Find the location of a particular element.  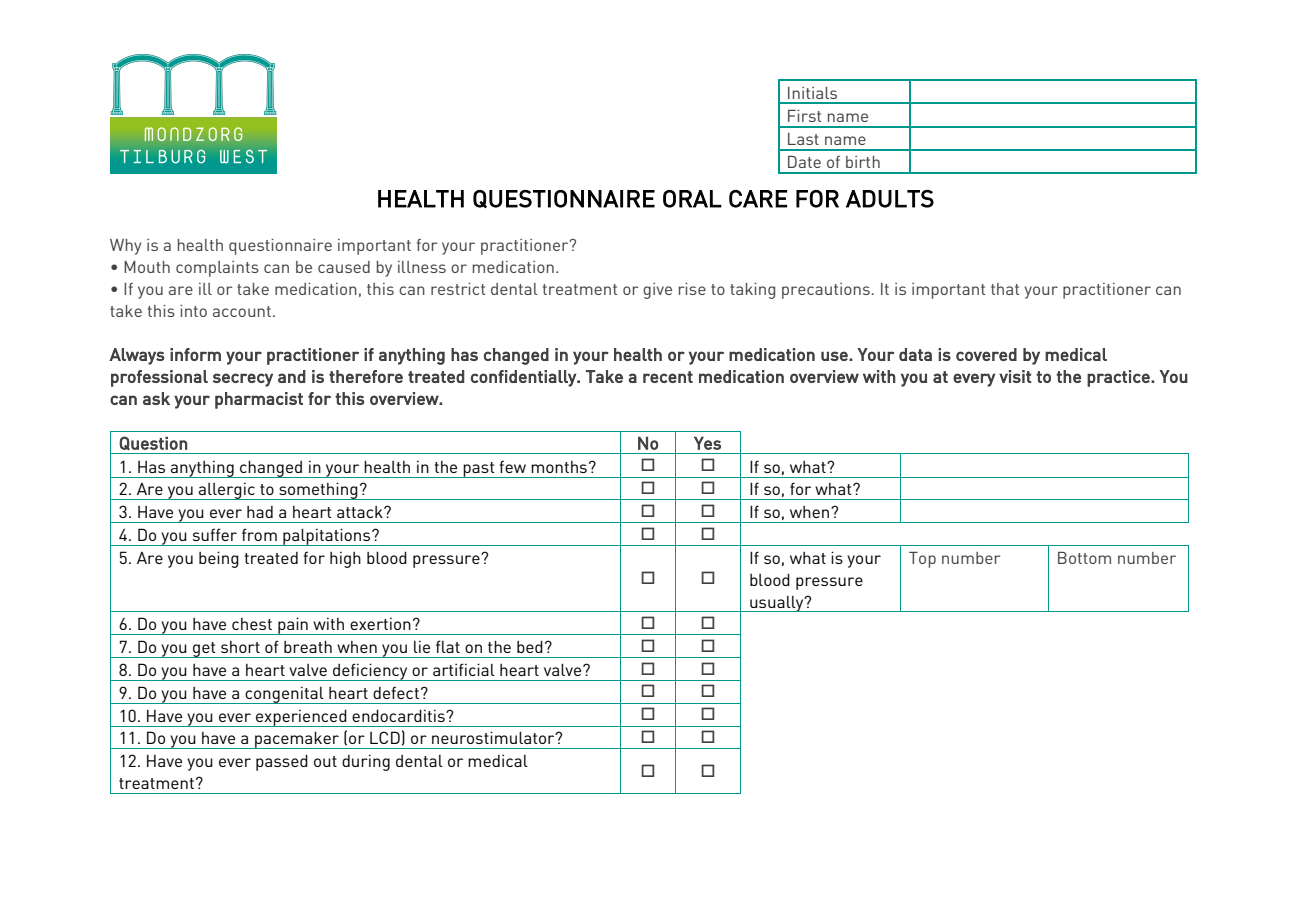

Yes is located at coordinates (707, 443).
